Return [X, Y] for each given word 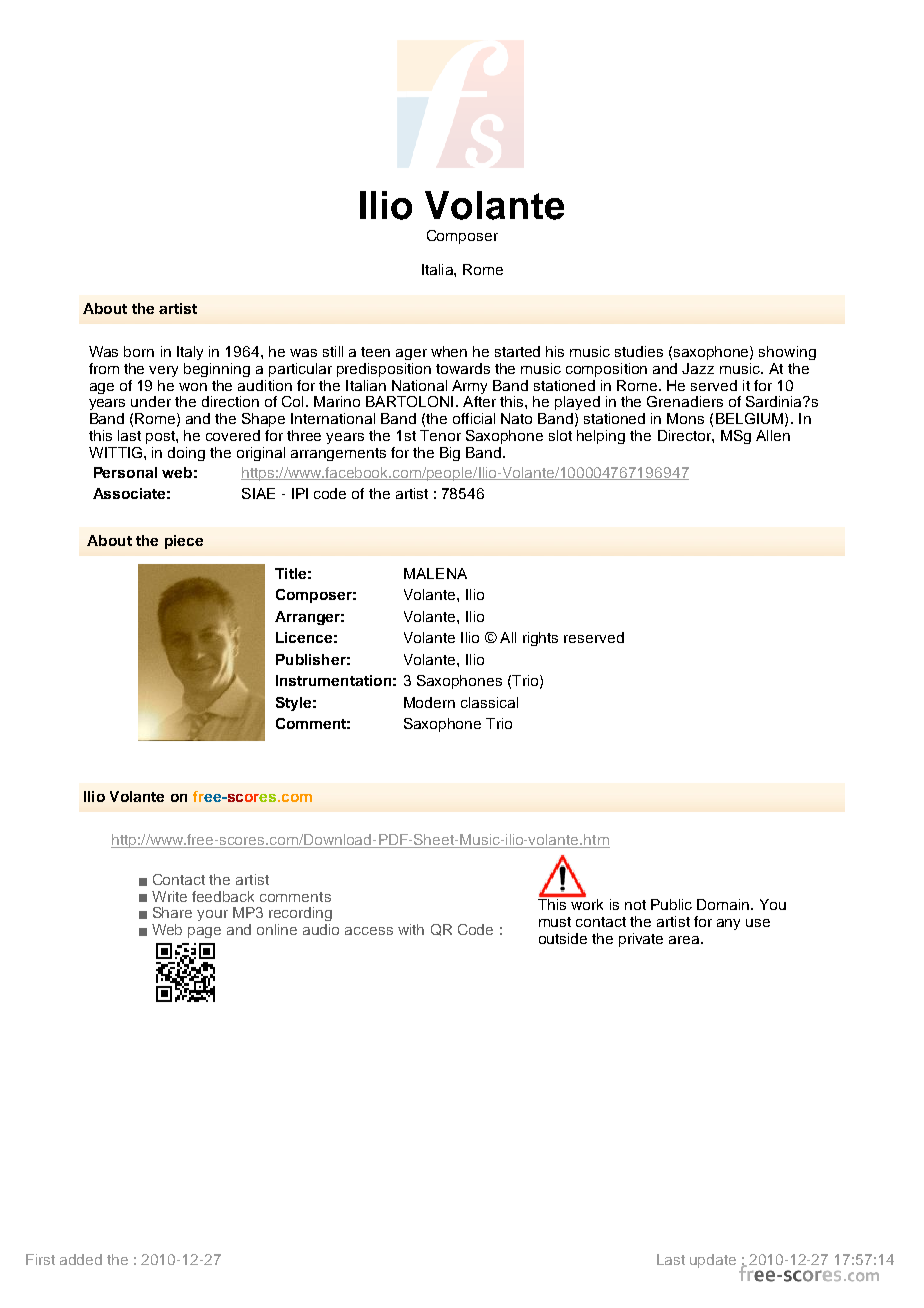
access [369, 931]
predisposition [384, 370]
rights [540, 639]
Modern [429, 702]
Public [671, 904]
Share [172, 912]
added [81, 1259]
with [411, 929]
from [104, 368]
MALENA [435, 573]
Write [169, 896]
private [641, 940]
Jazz [698, 368]
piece [184, 542]
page [204, 932]
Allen [773, 435]
